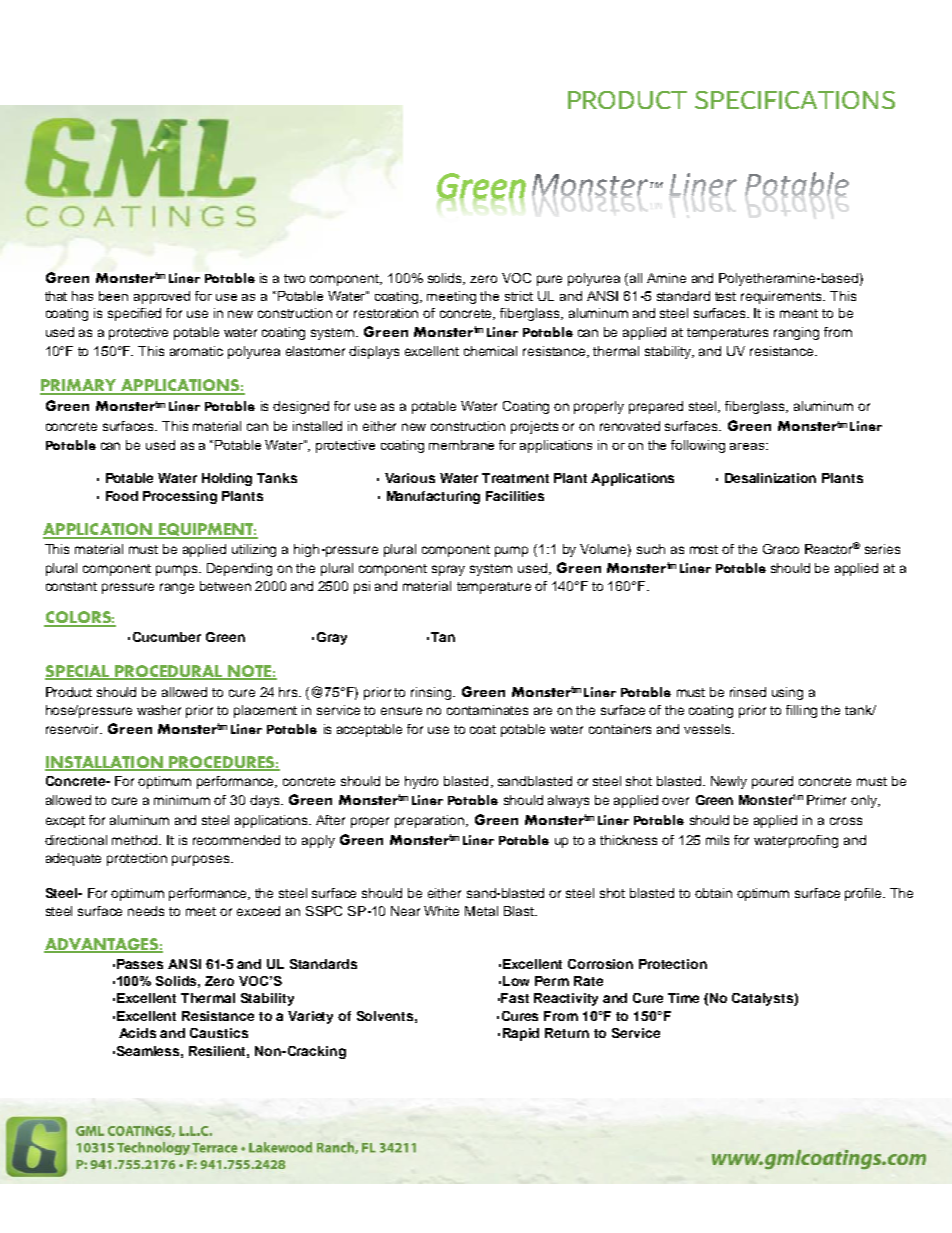 Image resolution: width=952 pixels, height=1233 pixels. I want to click on ranging, so click(796, 333).
